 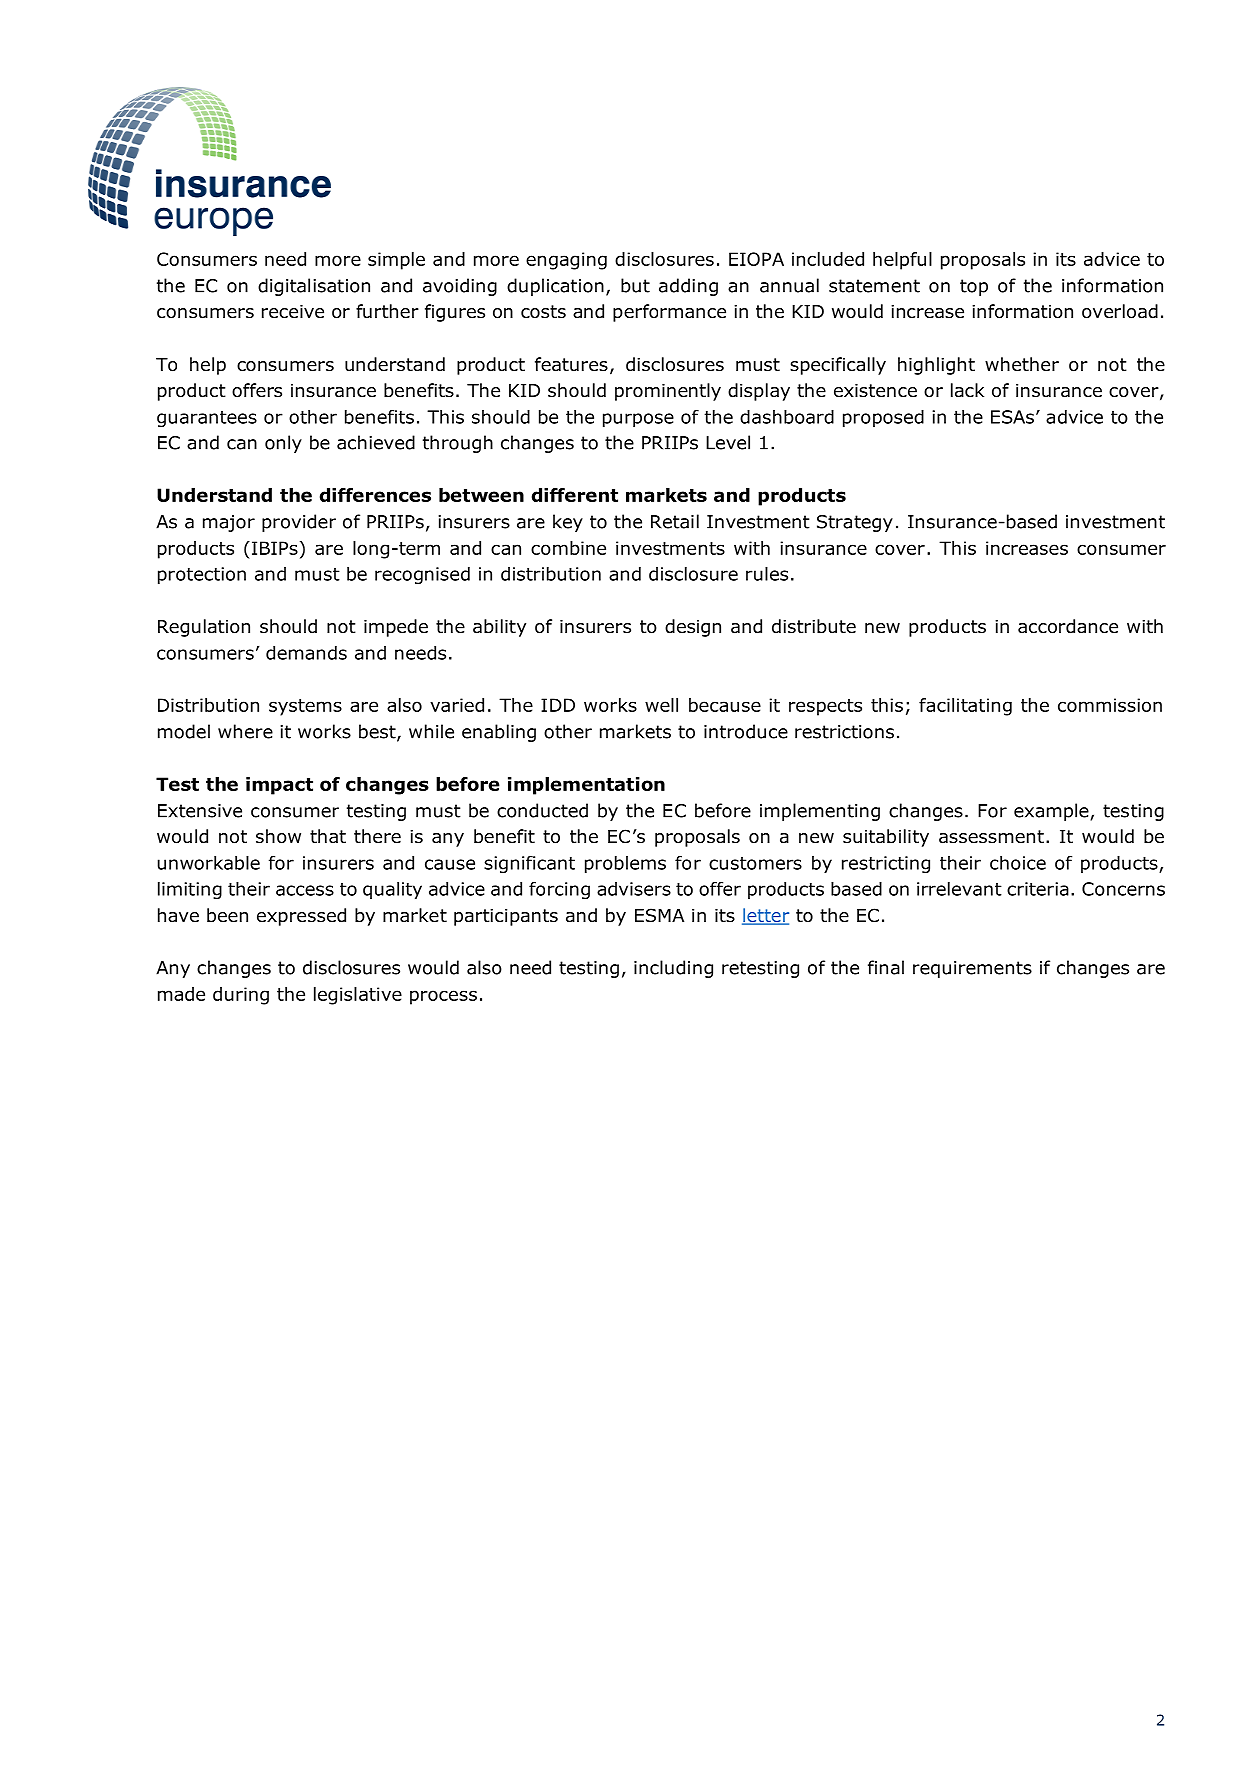 What do you see at coordinates (693, 628) in the screenshot?
I see `design` at bounding box center [693, 628].
